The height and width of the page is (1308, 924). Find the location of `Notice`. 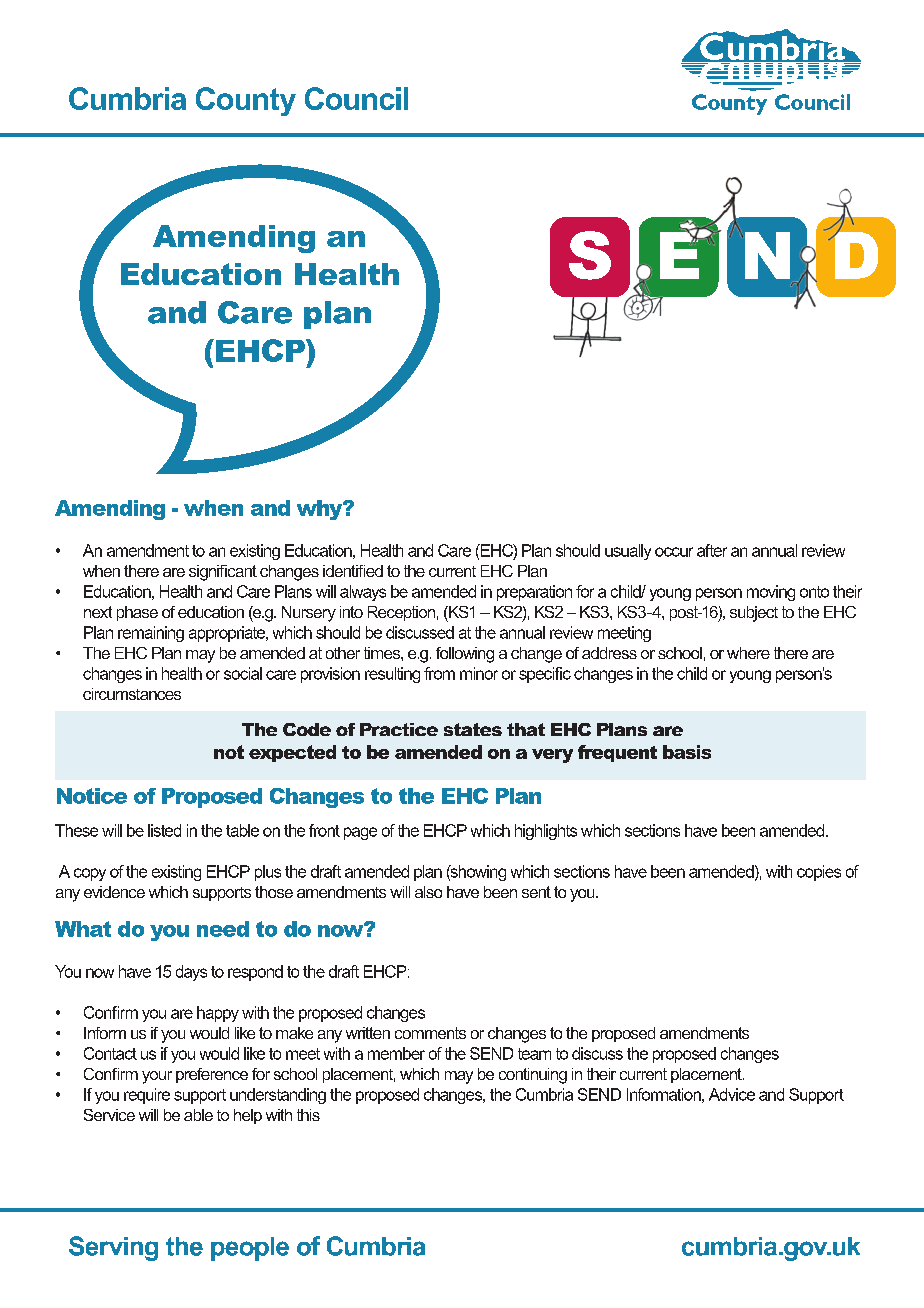

Notice is located at coordinates (92, 796).
